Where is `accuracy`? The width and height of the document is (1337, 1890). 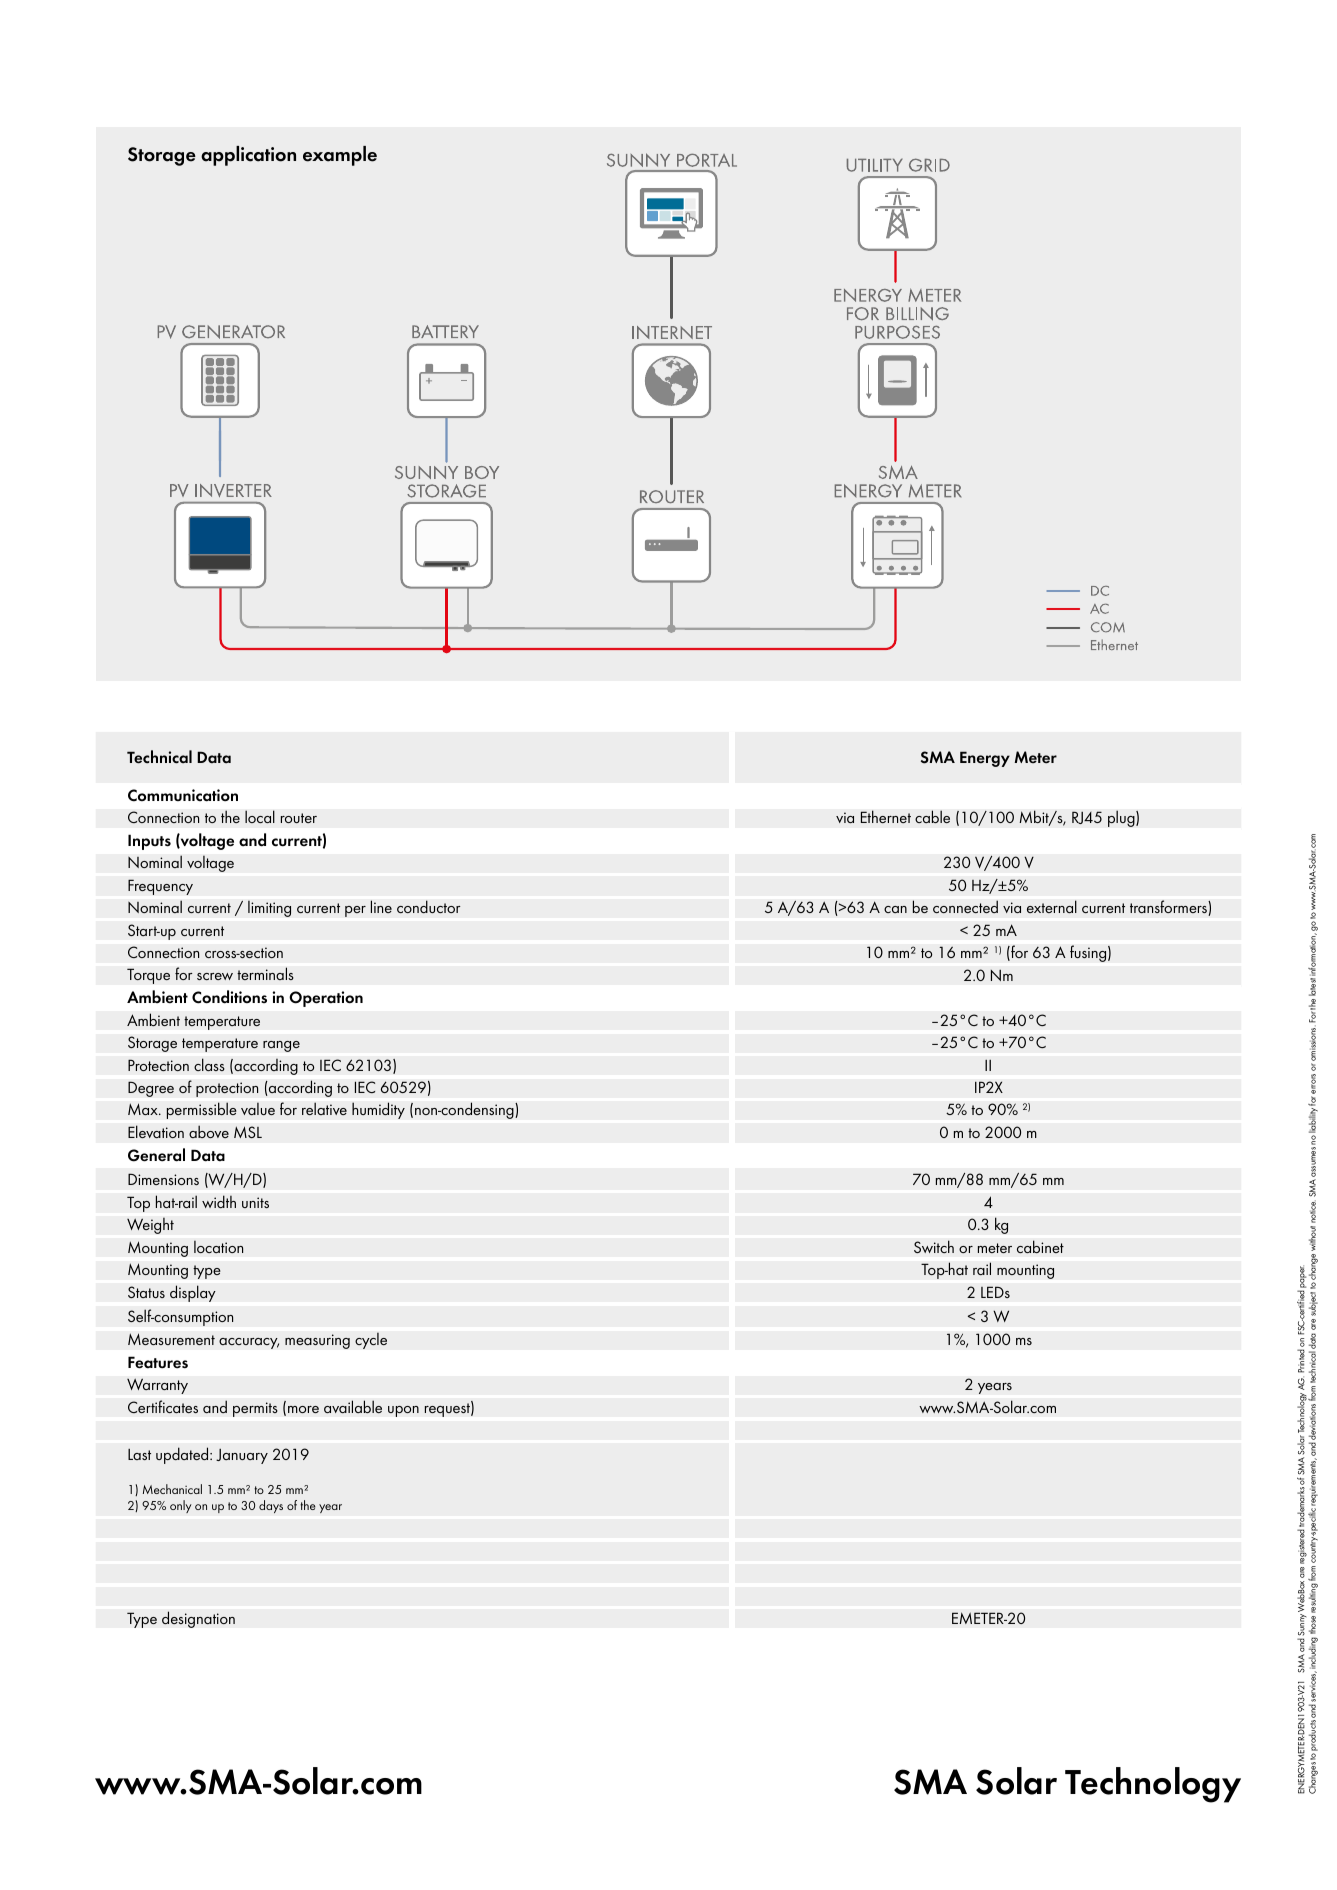
accuracy is located at coordinates (249, 1343).
